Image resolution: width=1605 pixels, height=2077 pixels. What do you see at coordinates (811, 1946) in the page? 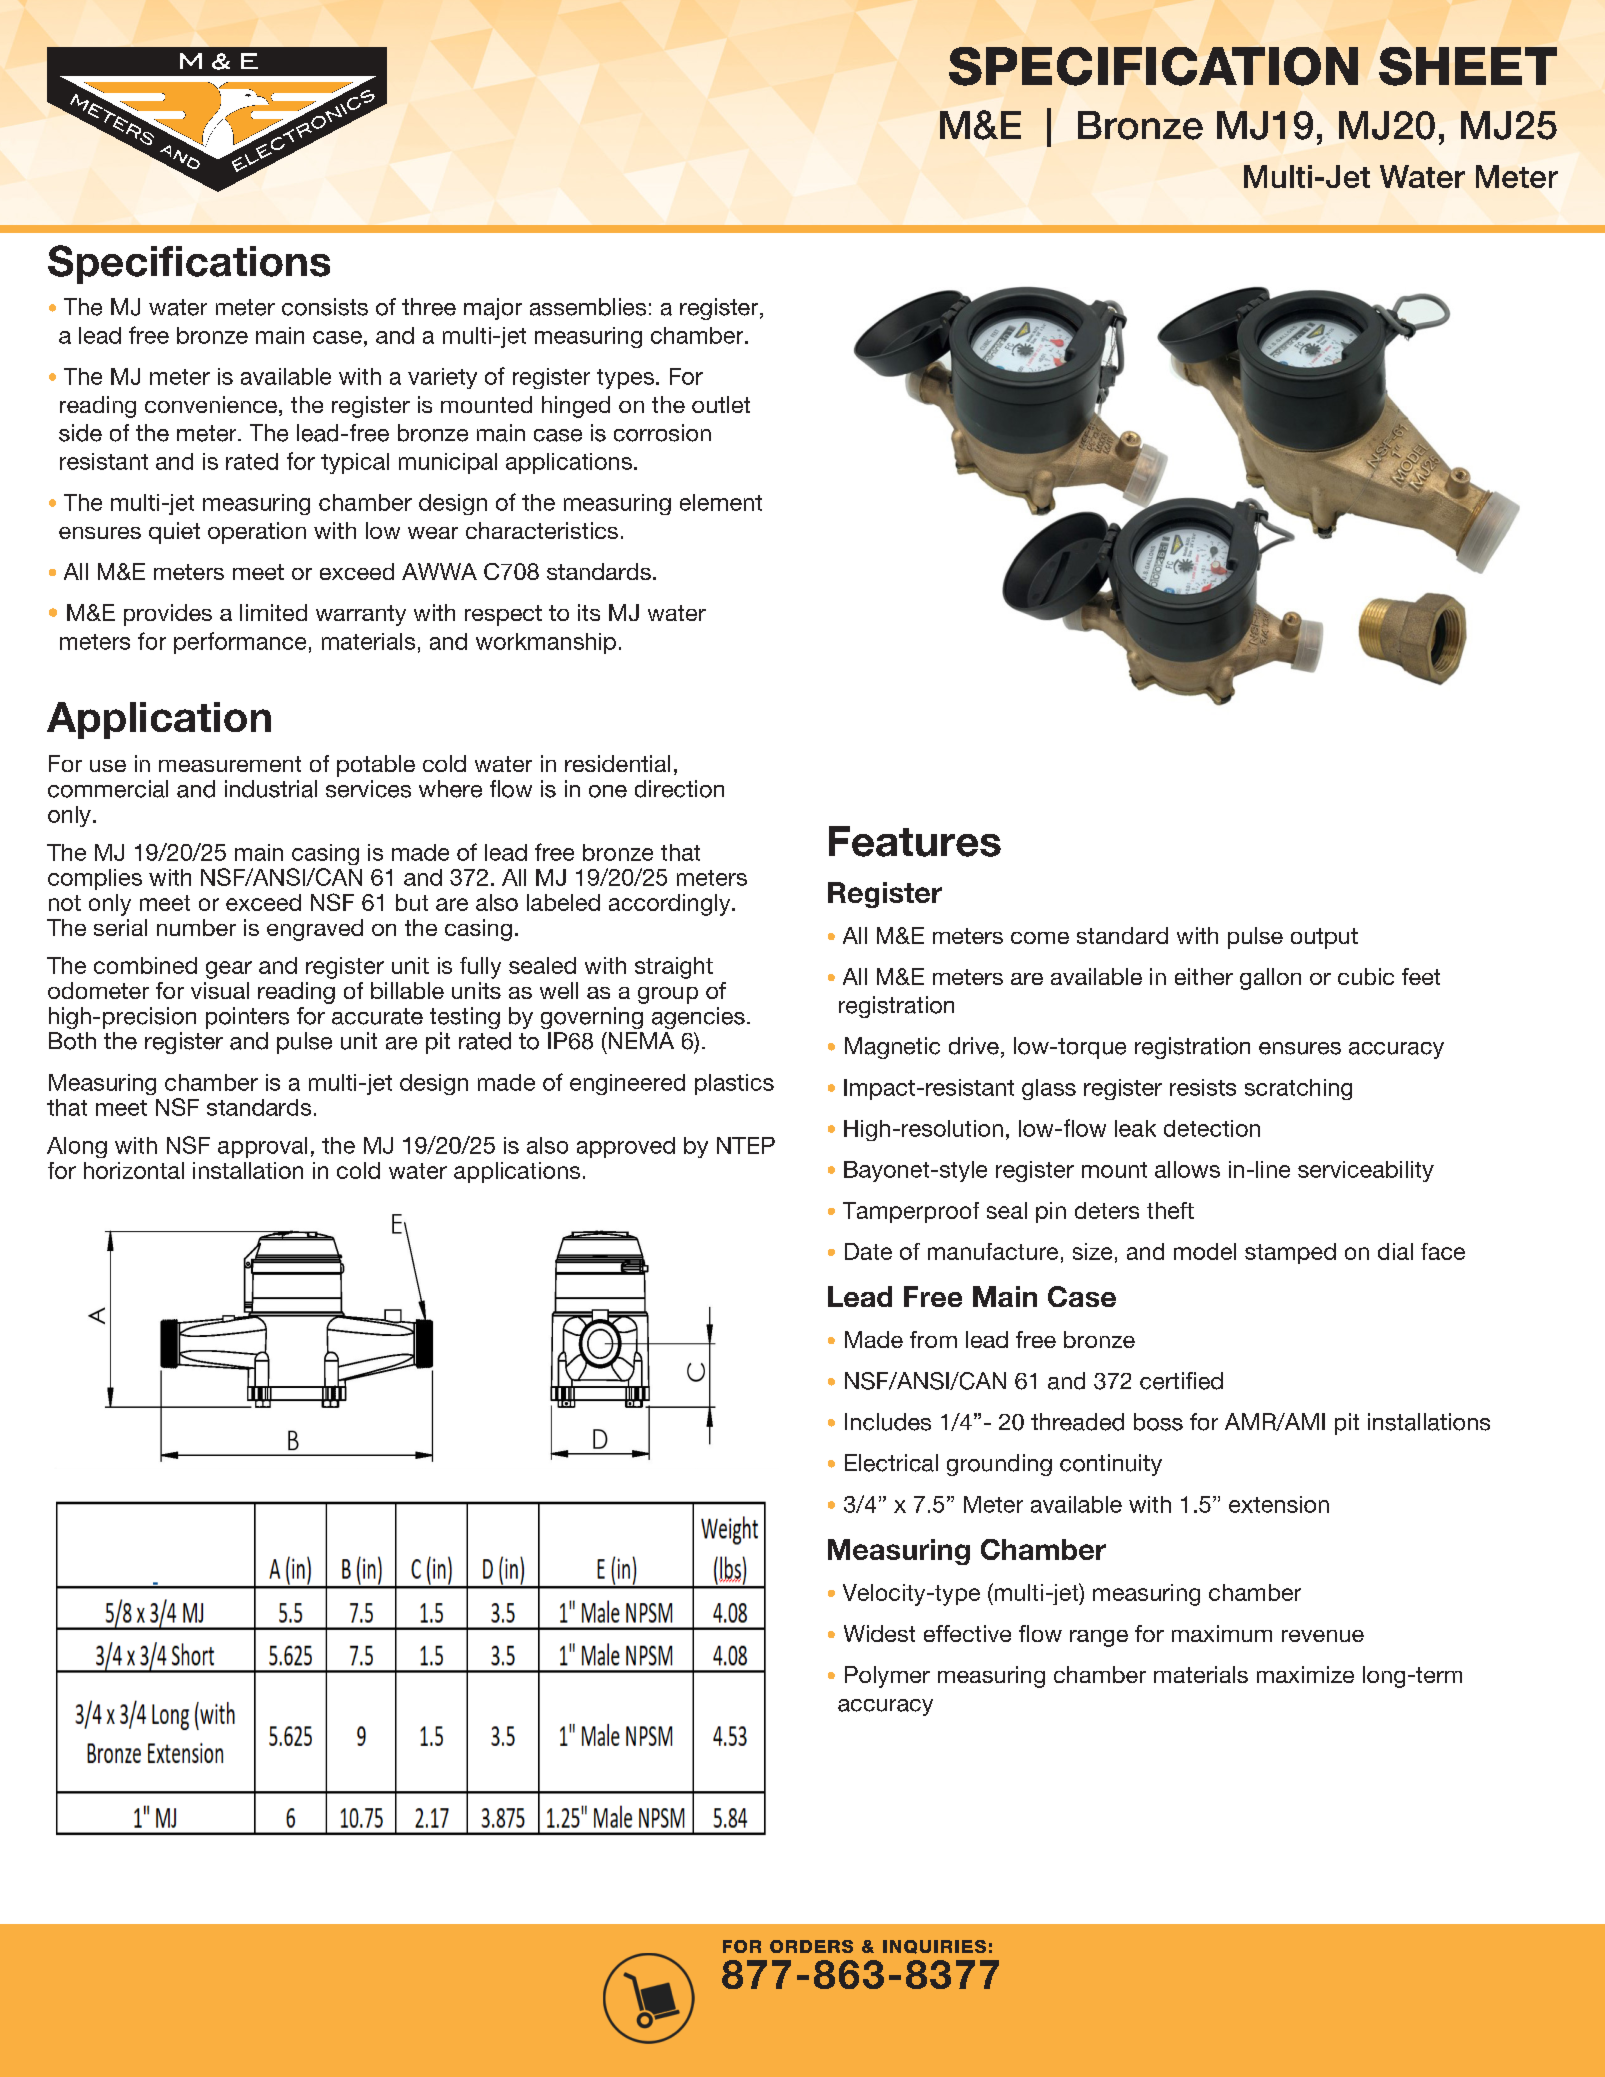
I see `ORDERS` at bounding box center [811, 1946].
